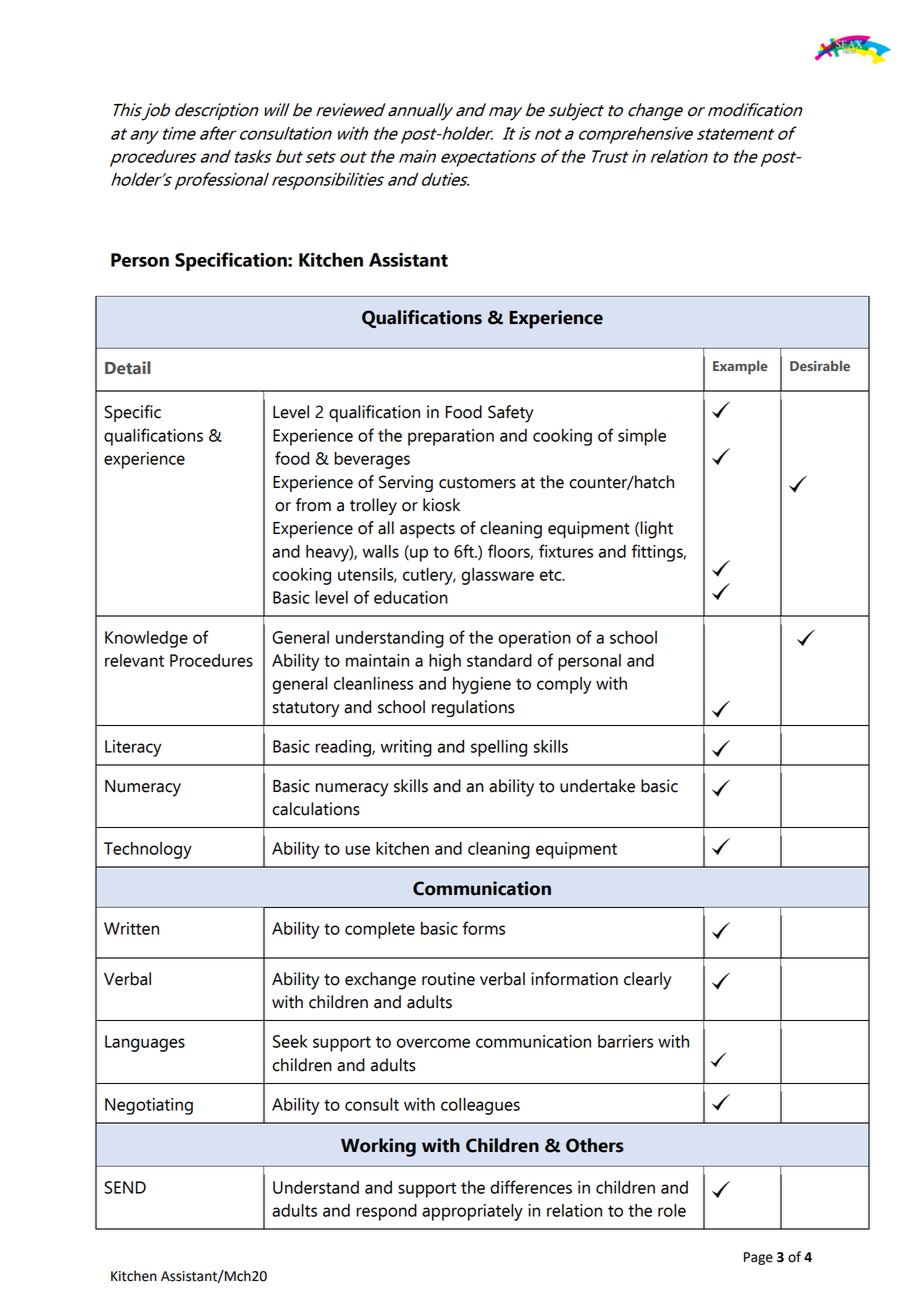 The image size is (924, 1308). Describe the element at coordinates (510, 414) in the image. I see `Safety` at that location.
